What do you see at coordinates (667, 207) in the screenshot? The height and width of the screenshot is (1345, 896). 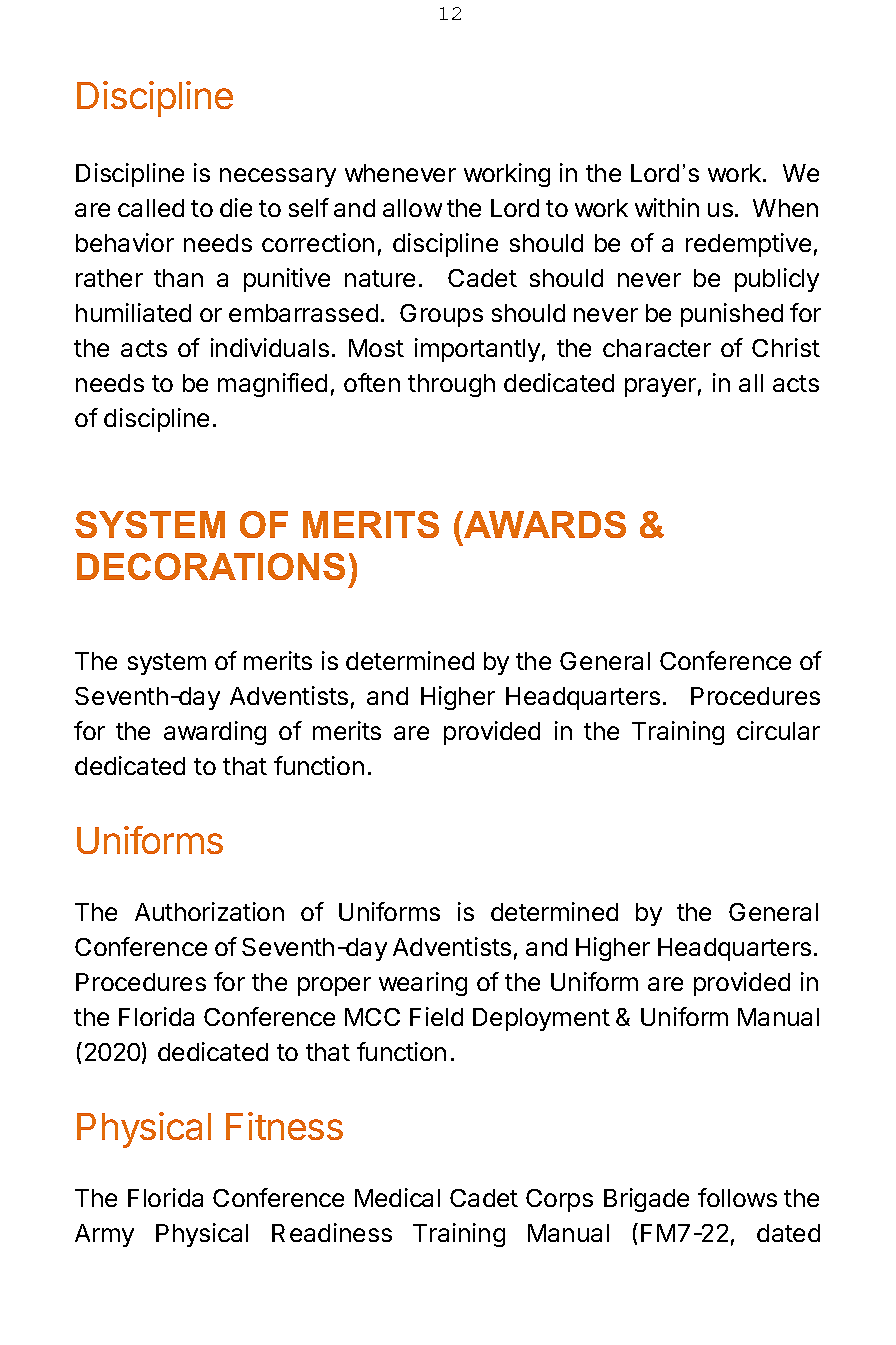 I see `within` at bounding box center [667, 207].
